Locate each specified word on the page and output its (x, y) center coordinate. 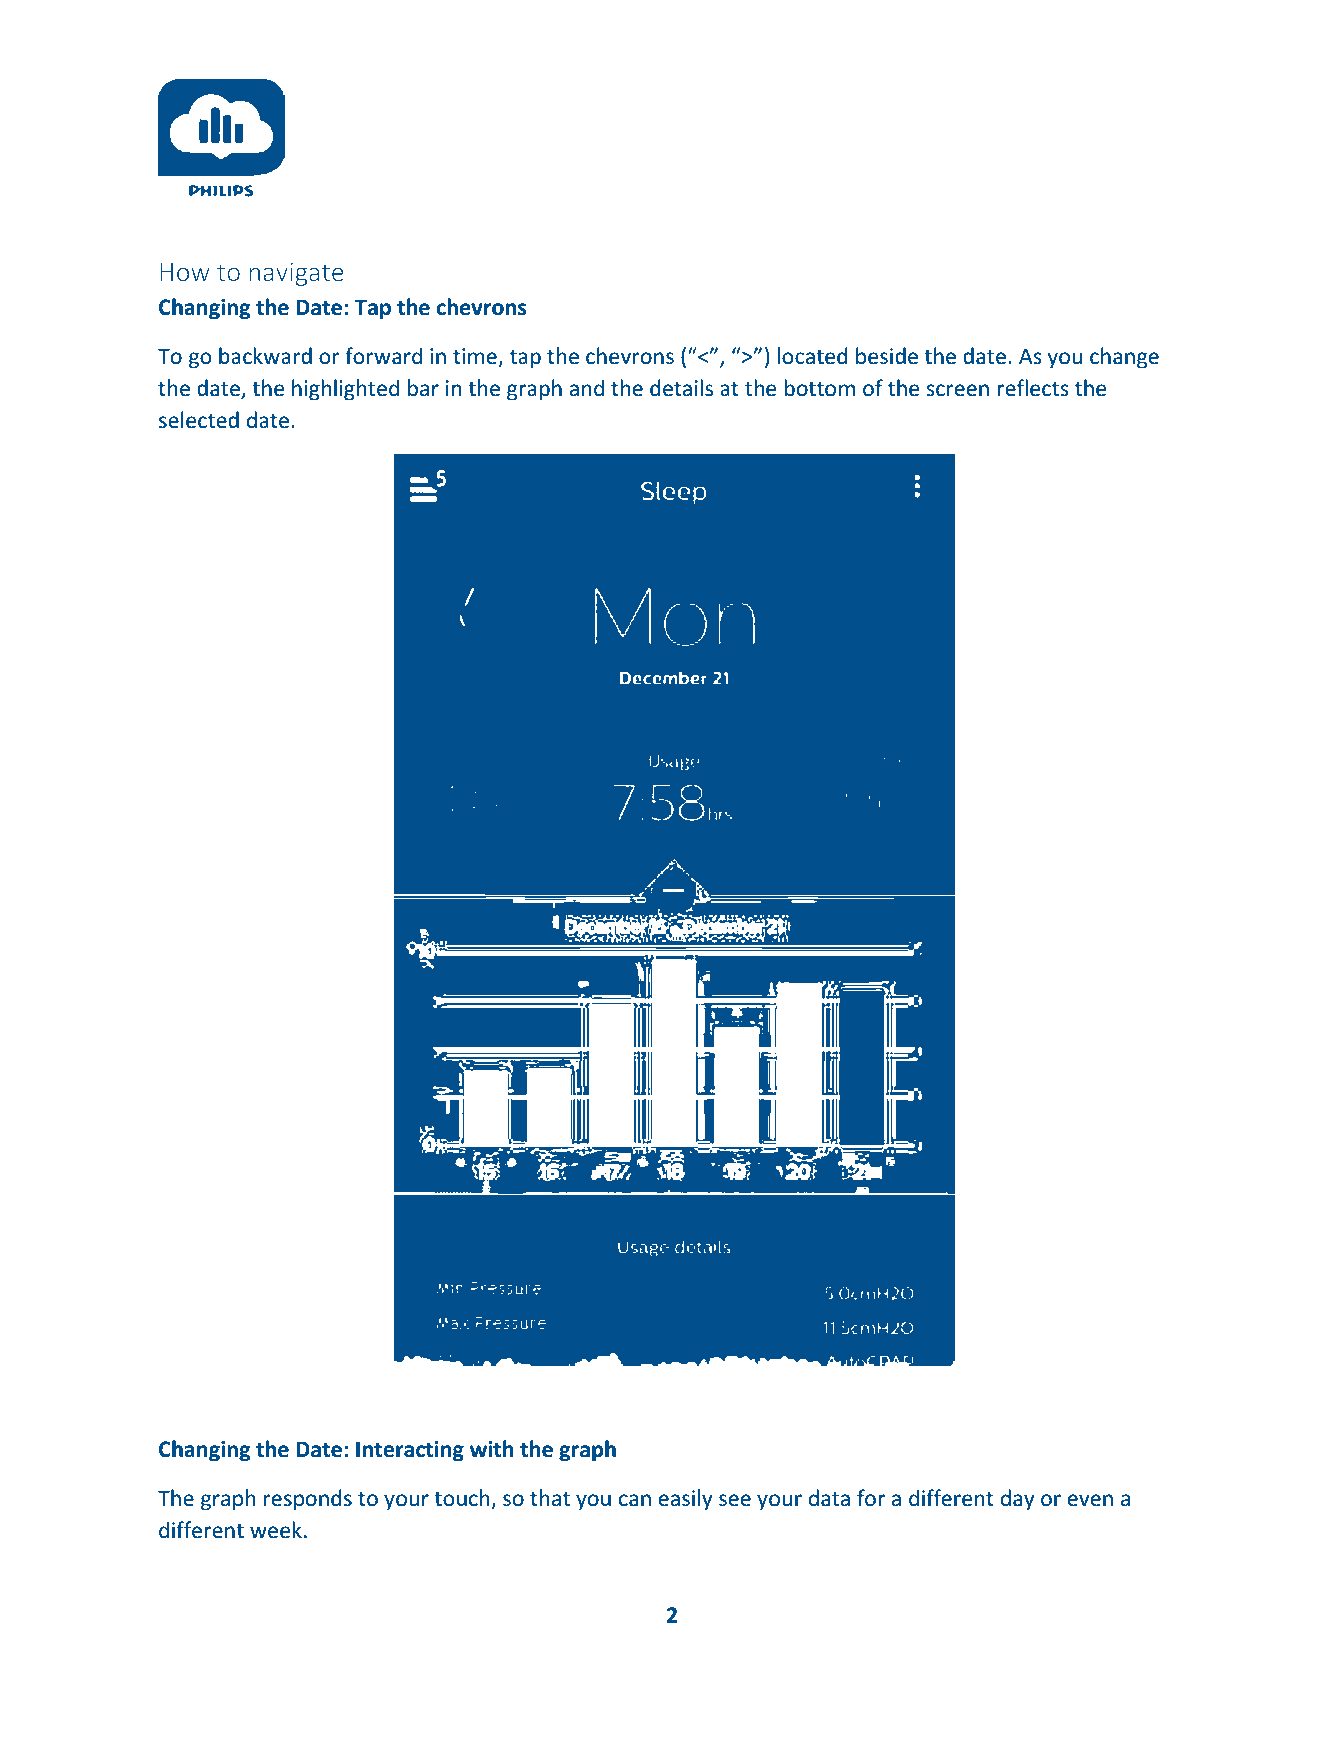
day (1018, 1500)
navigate (296, 274)
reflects (1033, 388)
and (587, 387)
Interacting (410, 1451)
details (681, 388)
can (635, 1500)
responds (308, 1500)
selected (199, 420)
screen (957, 390)
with (492, 1449)
